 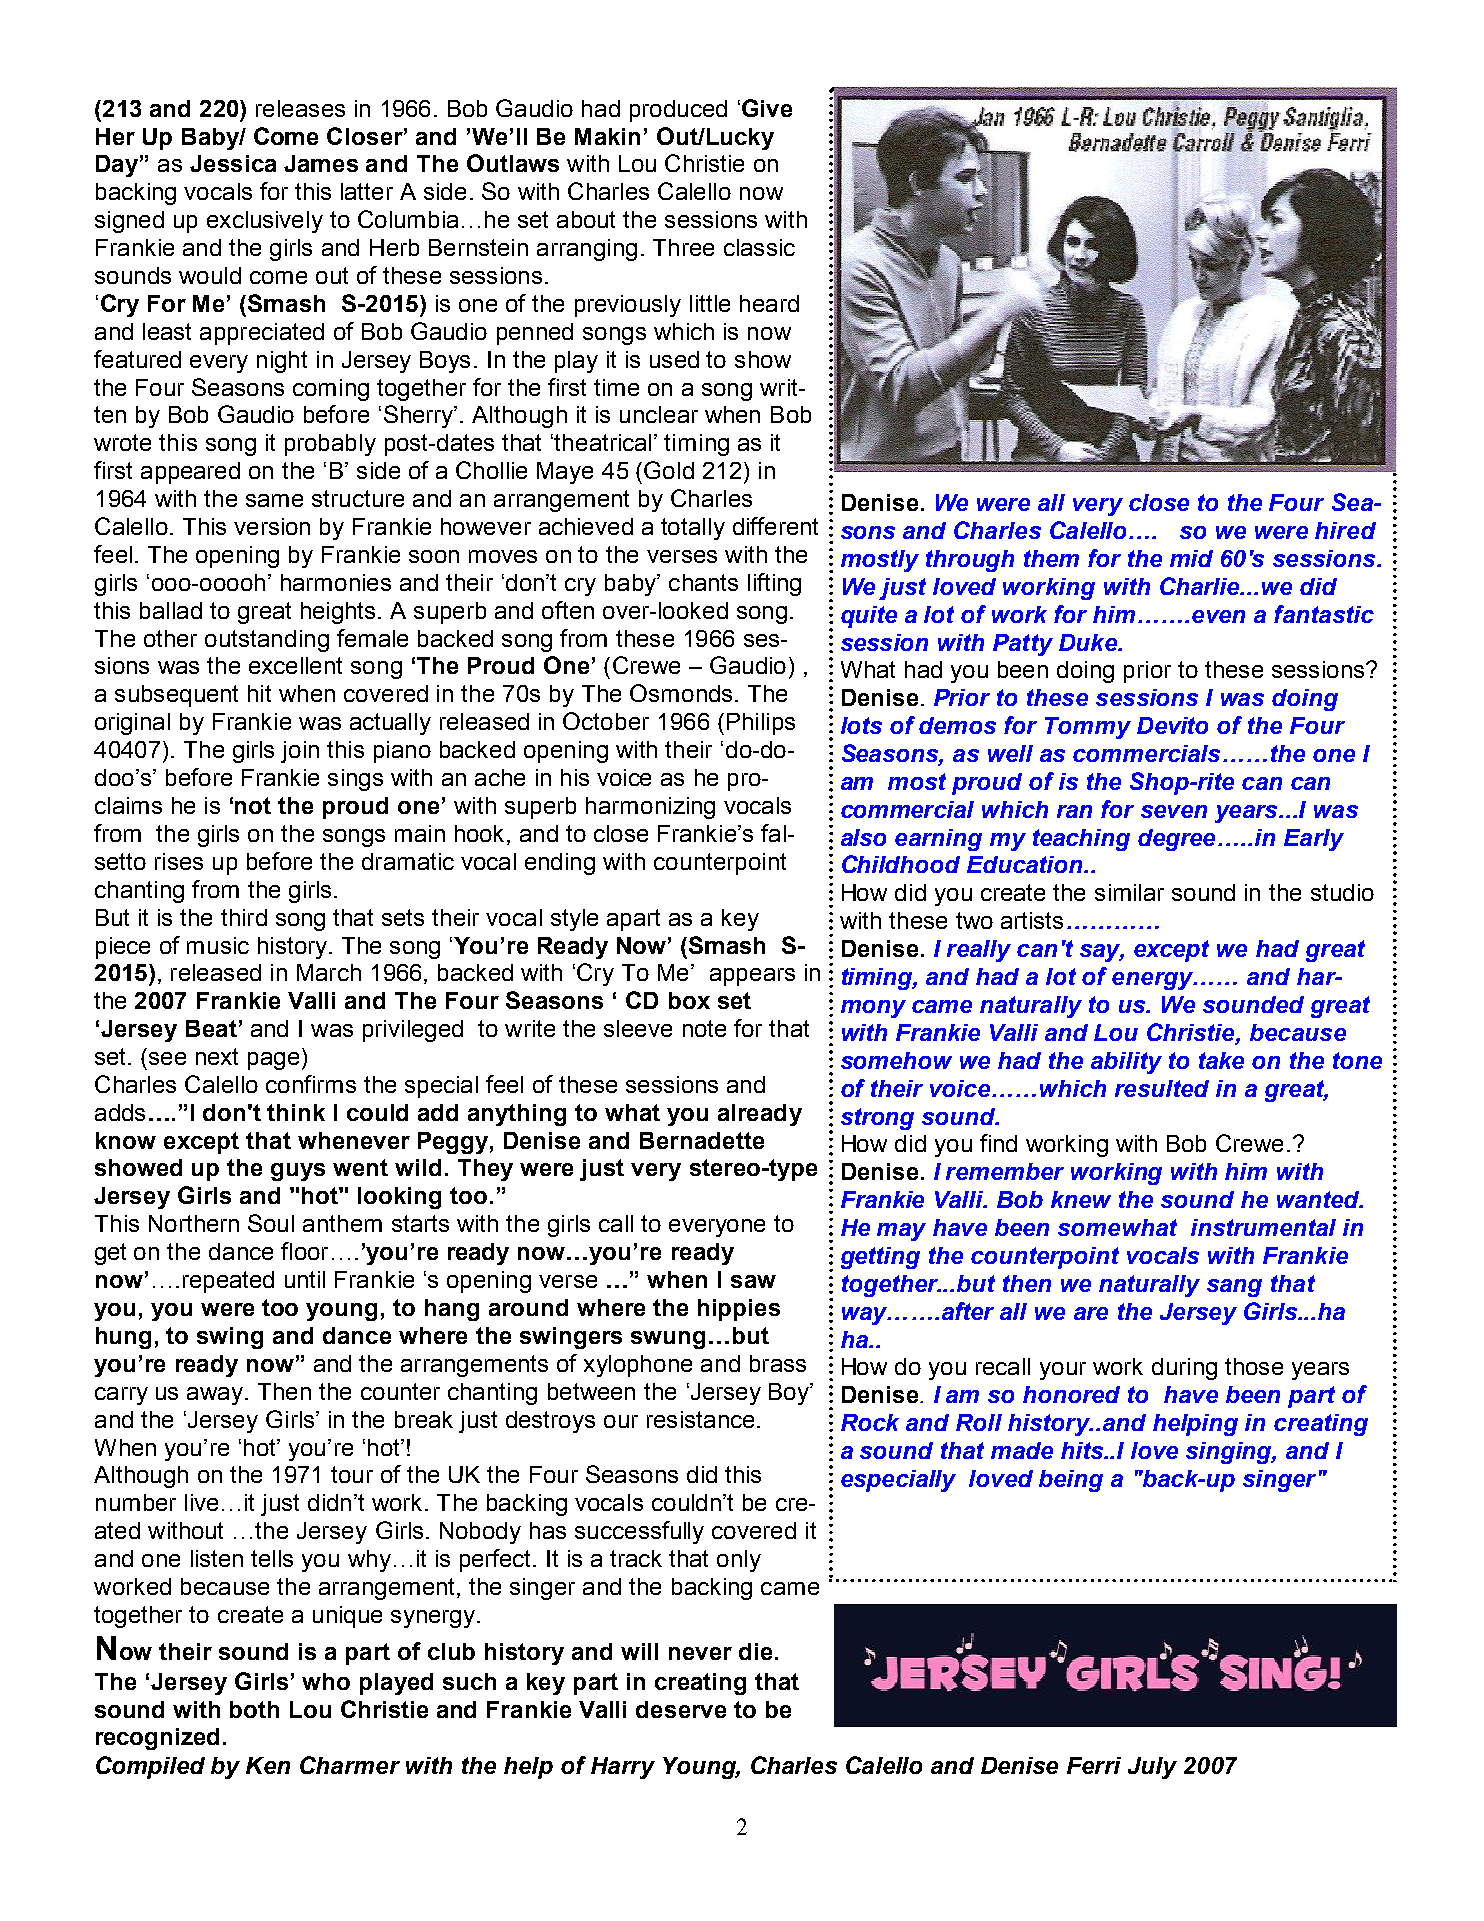 I want to click on appears, so click(x=752, y=977).
